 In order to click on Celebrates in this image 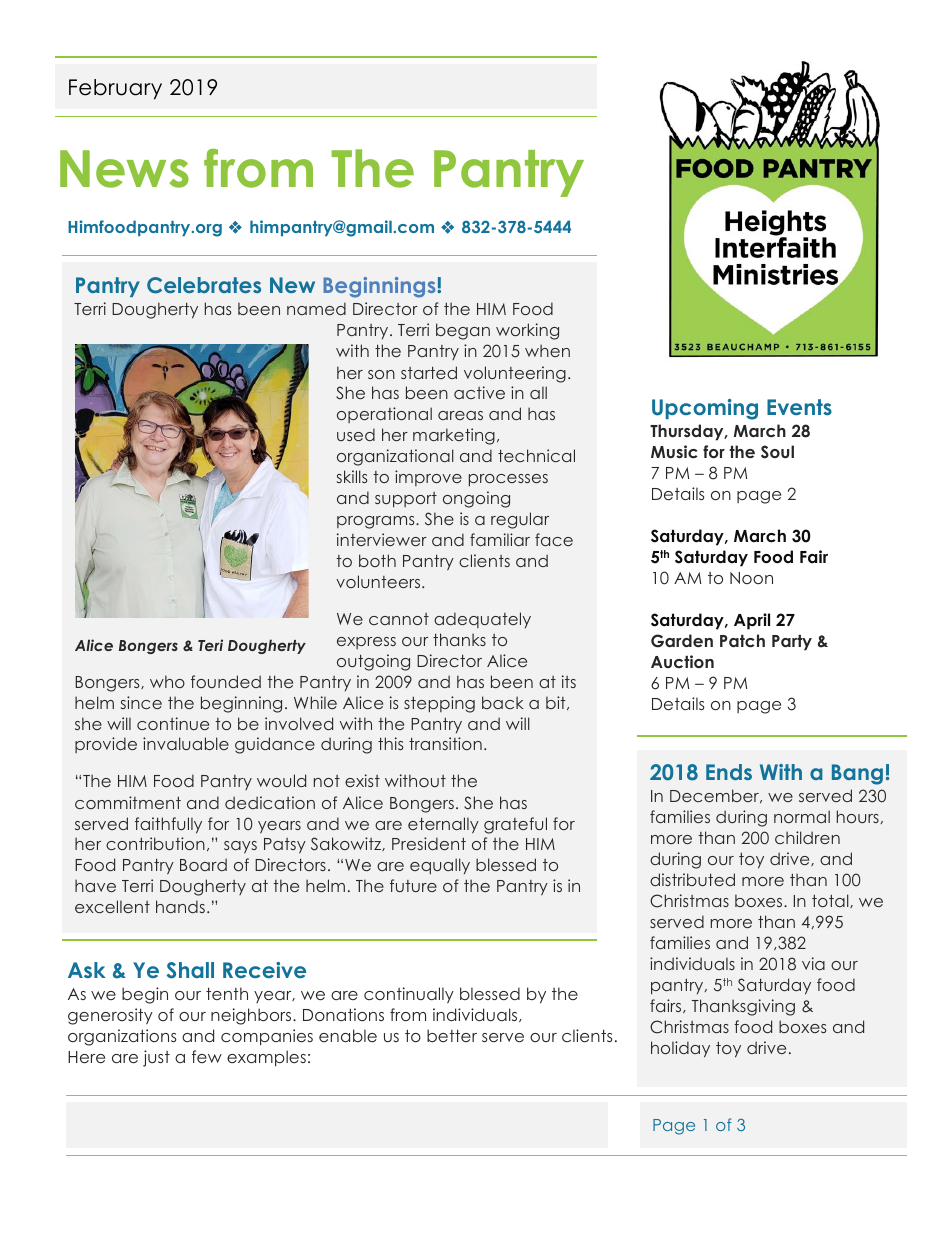, I will do `click(204, 285)`.
